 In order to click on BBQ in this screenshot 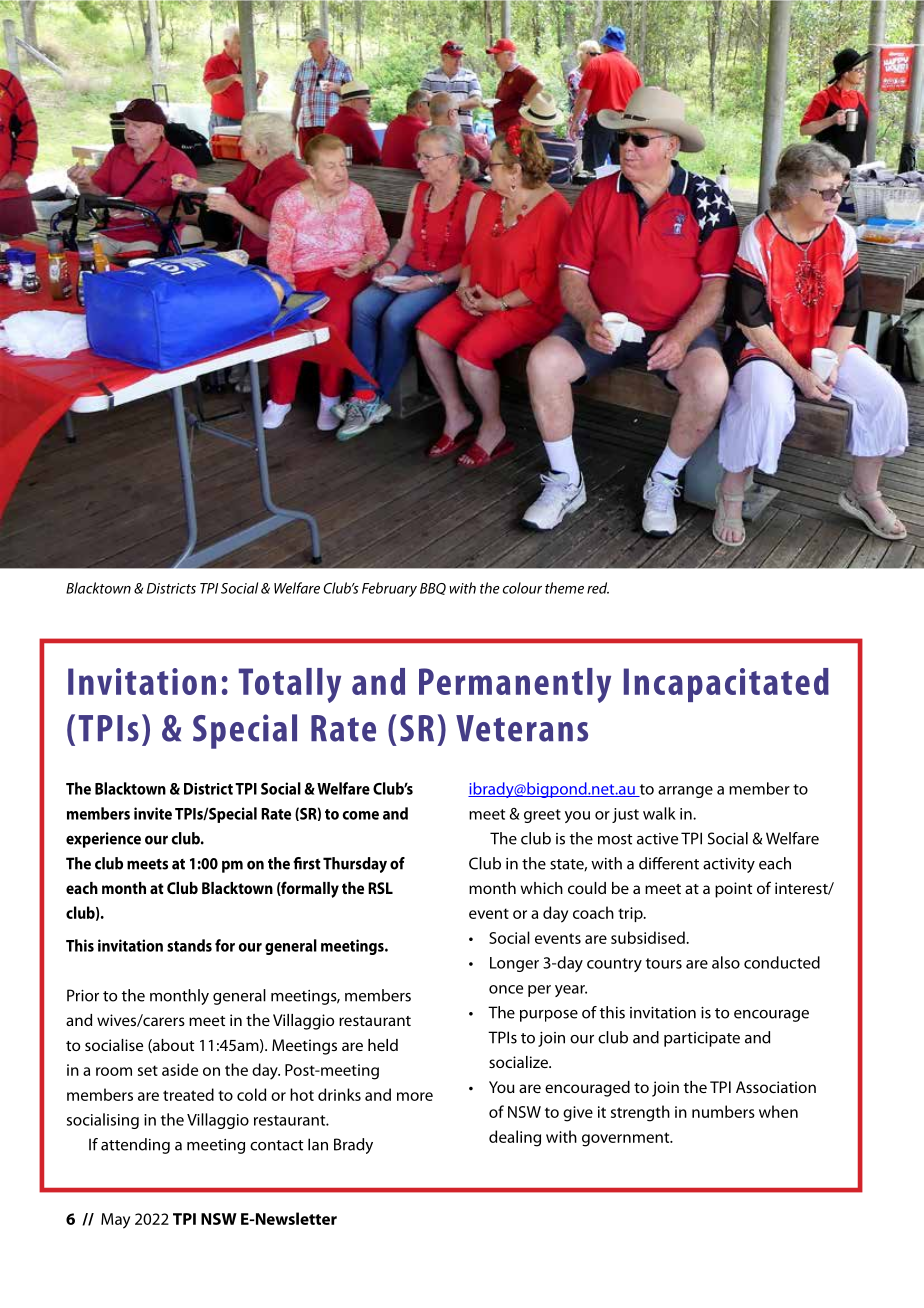, I will do `click(433, 589)`.
